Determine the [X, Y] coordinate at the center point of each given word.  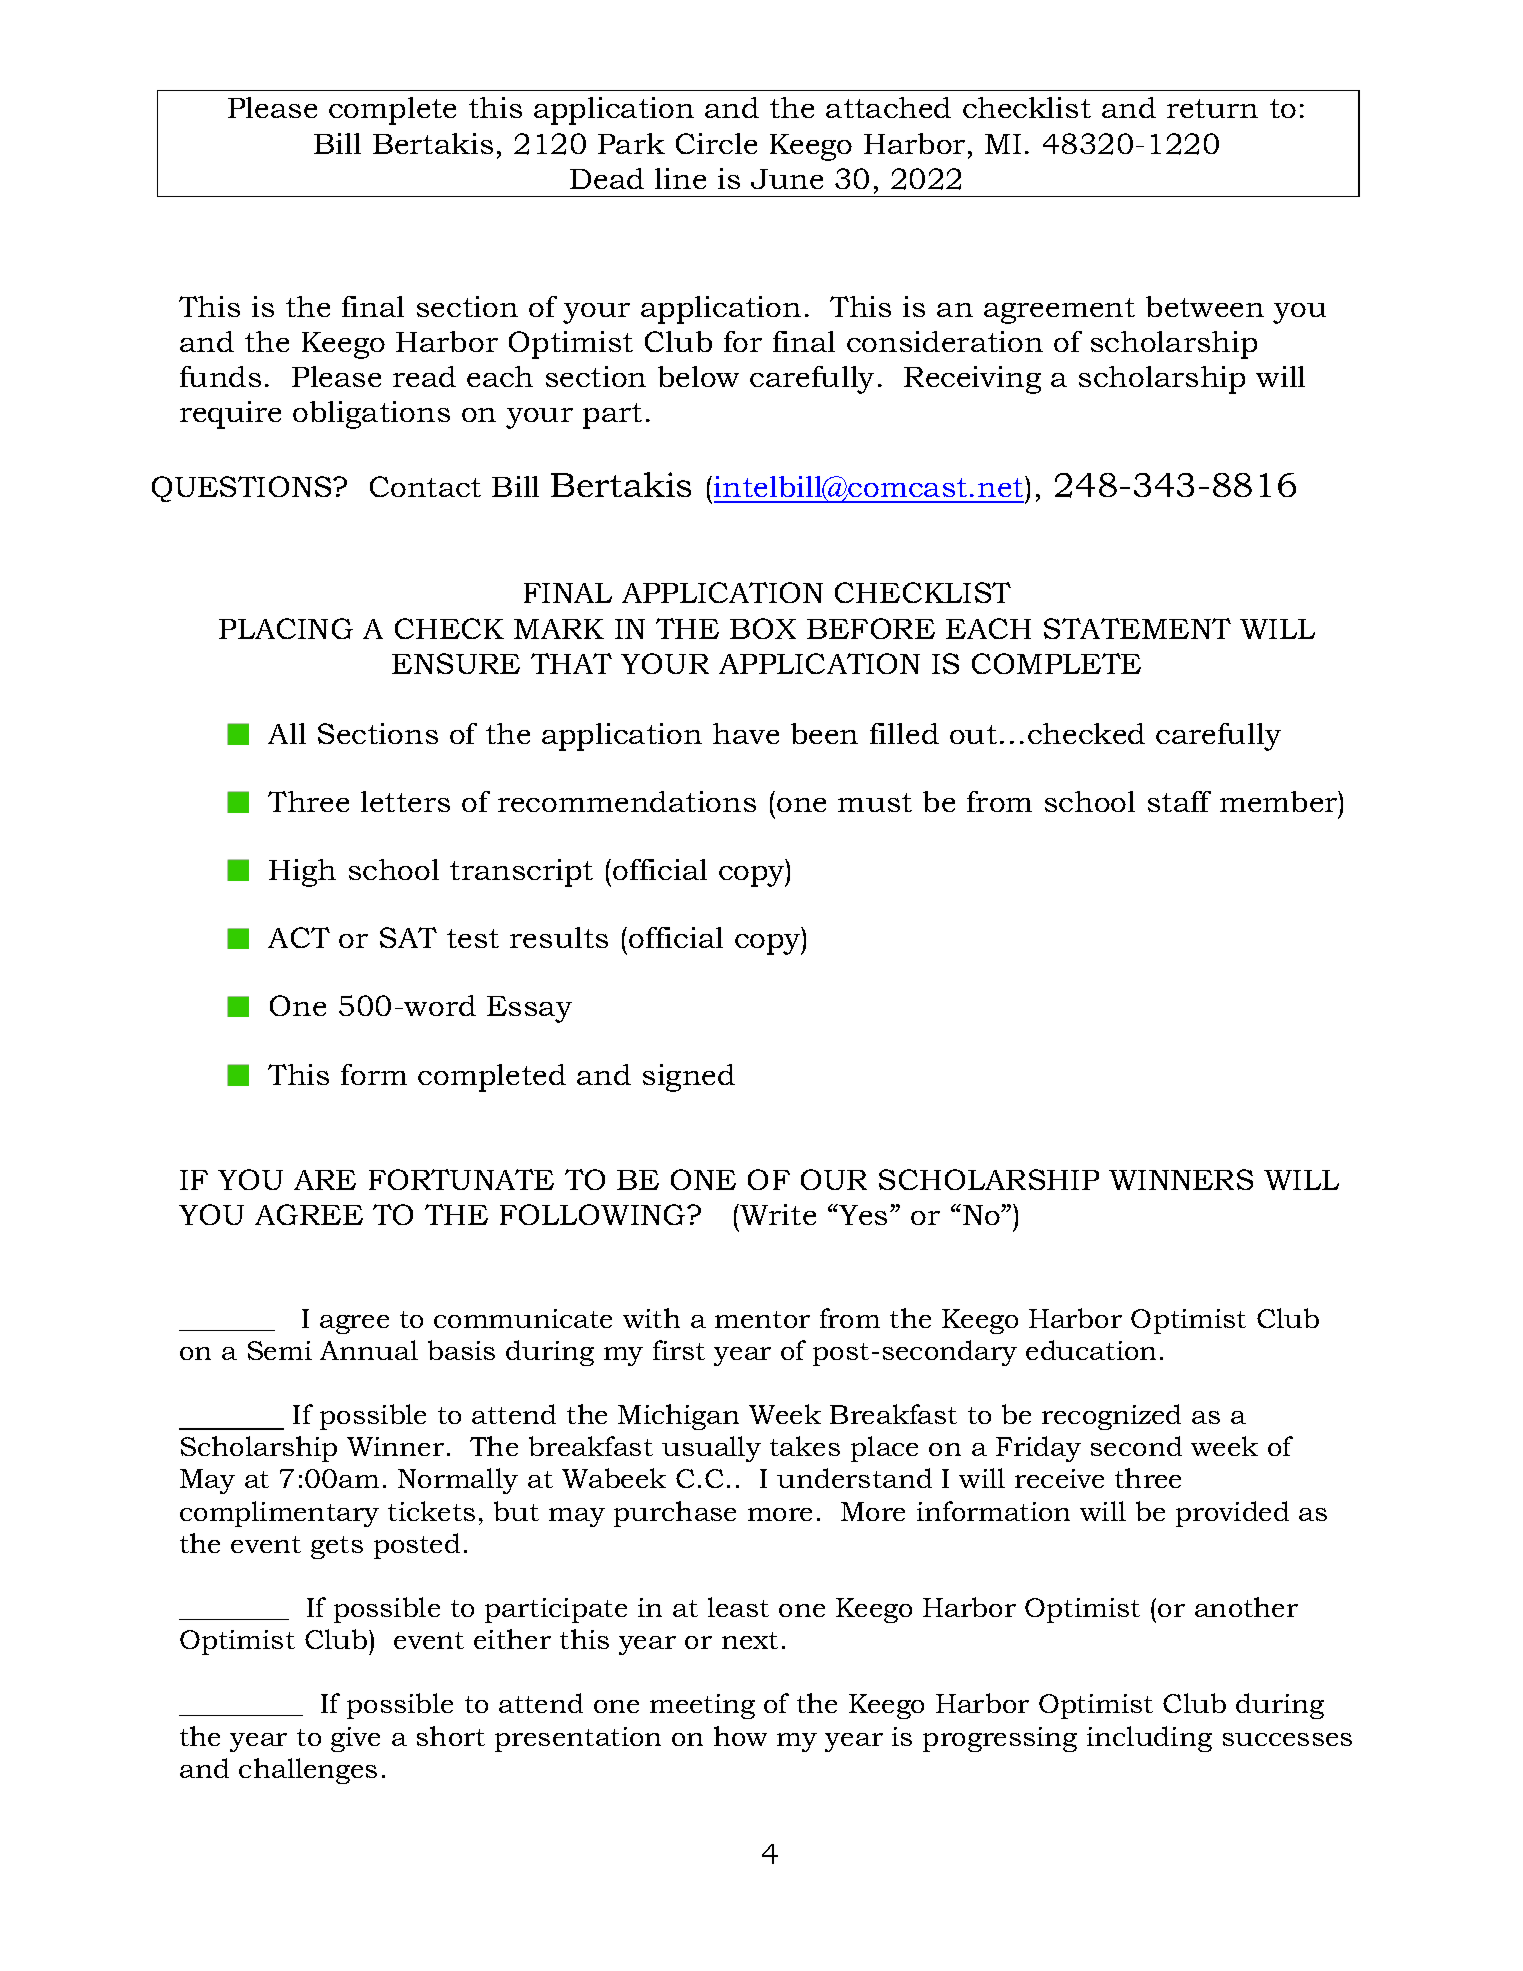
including [1149, 1739]
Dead [607, 178]
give [355, 1739]
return [1212, 108]
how [740, 1736]
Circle [716, 143]
